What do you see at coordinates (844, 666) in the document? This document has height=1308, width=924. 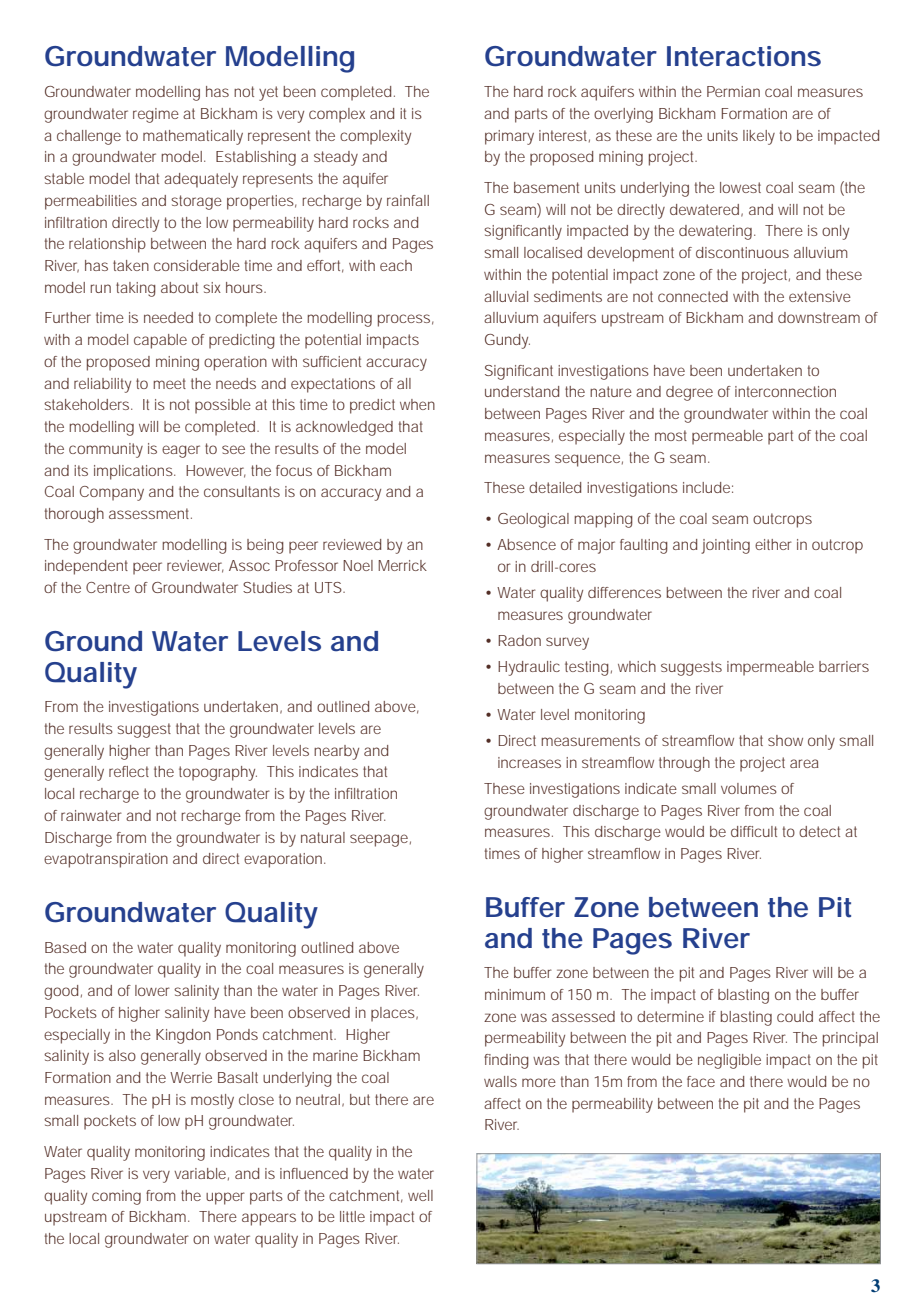 I see `barriers` at bounding box center [844, 666].
